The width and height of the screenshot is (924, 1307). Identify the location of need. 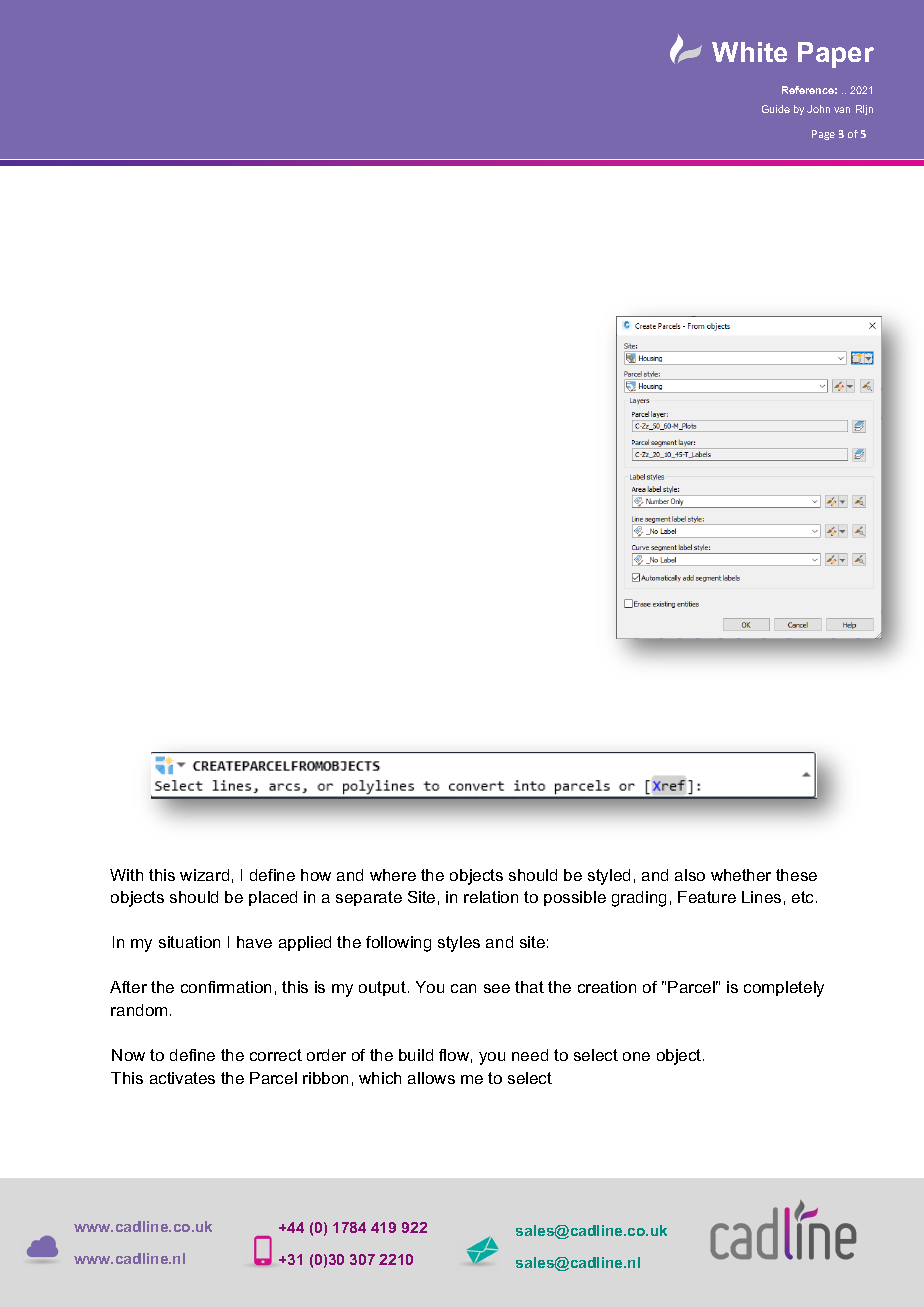
(530, 1055).
